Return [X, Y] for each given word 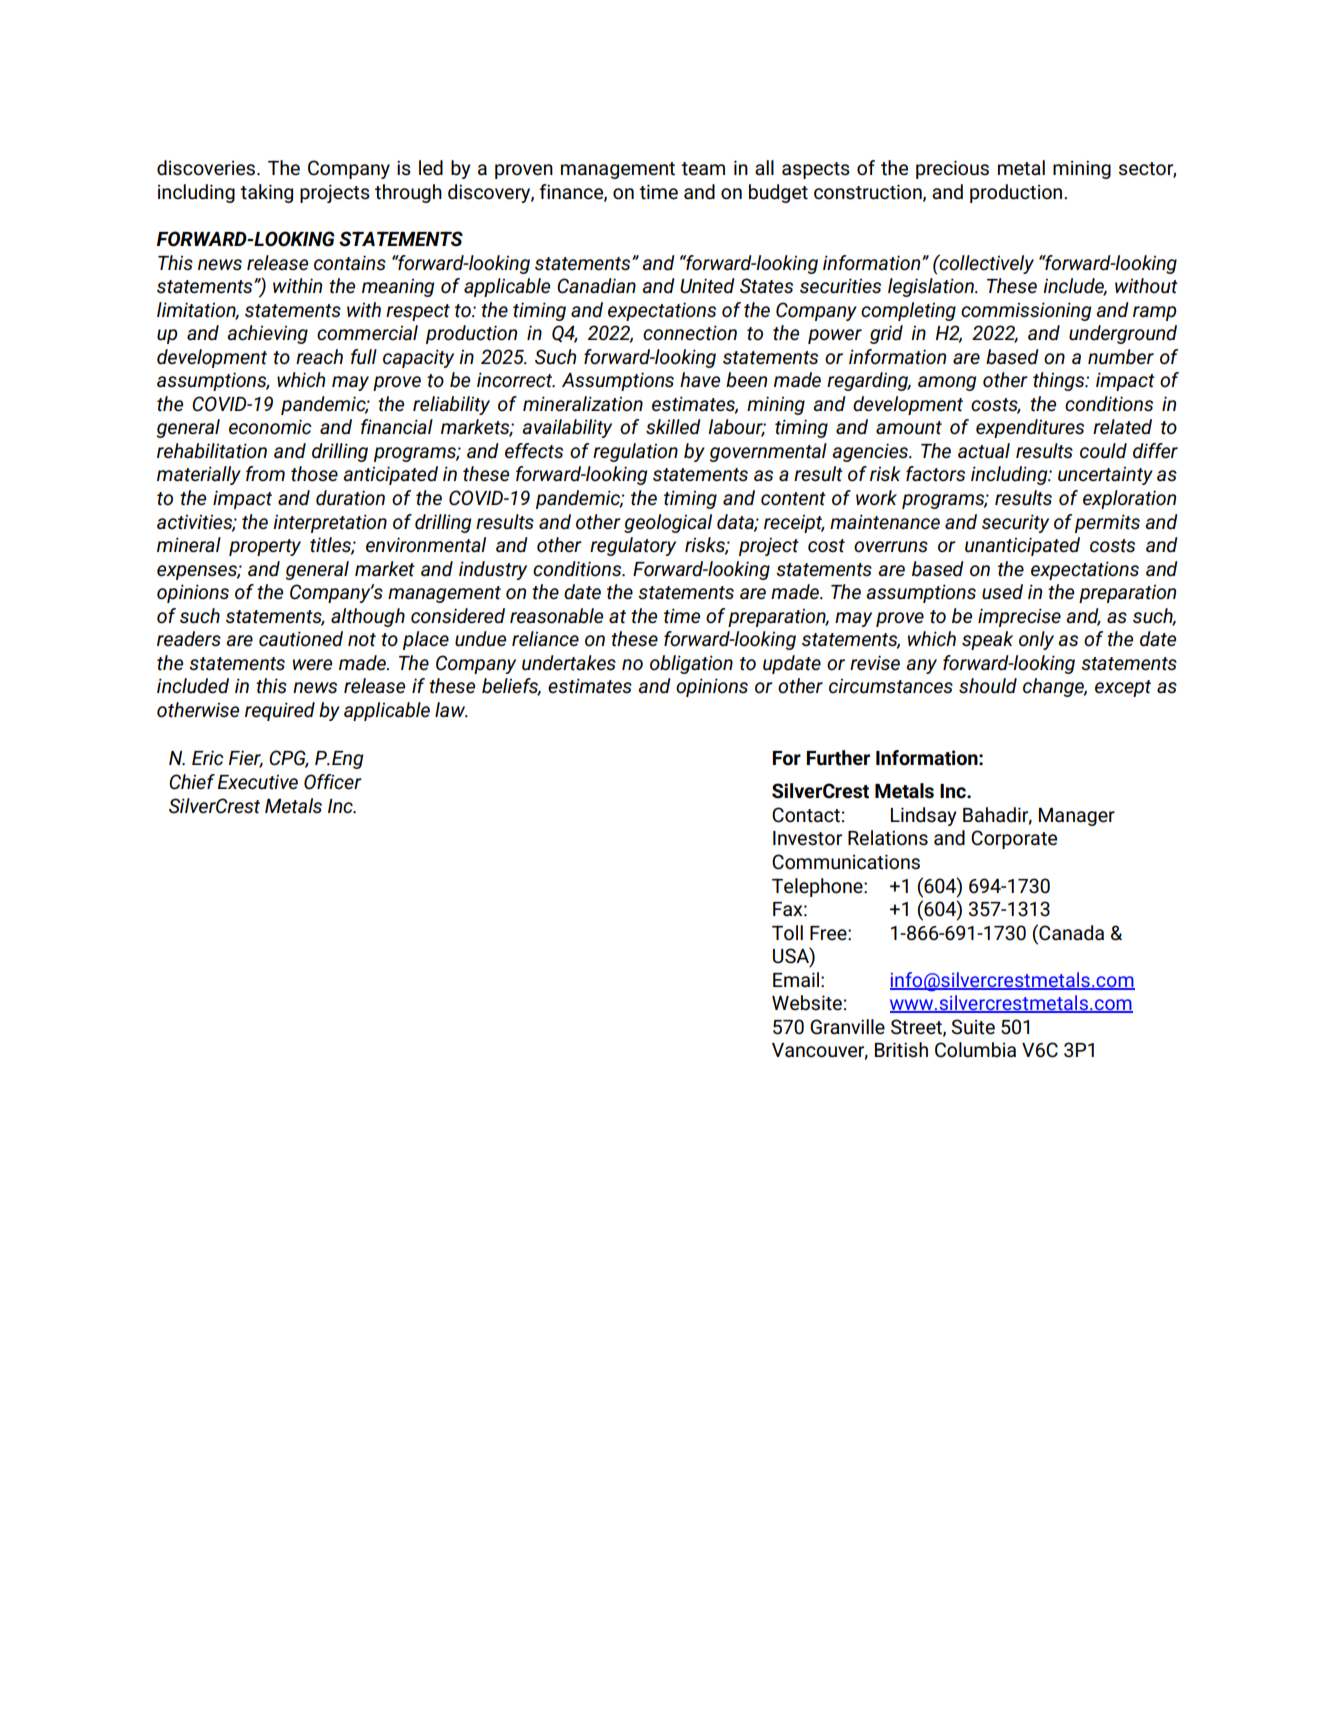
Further [838, 758]
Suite [973, 1027]
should [988, 686]
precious [952, 169]
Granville [847, 1027]
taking [266, 193]
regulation [635, 452]
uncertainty [1105, 476]
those [314, 474]
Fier [246, 759]
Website [807, 1003]
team [703, 169]
